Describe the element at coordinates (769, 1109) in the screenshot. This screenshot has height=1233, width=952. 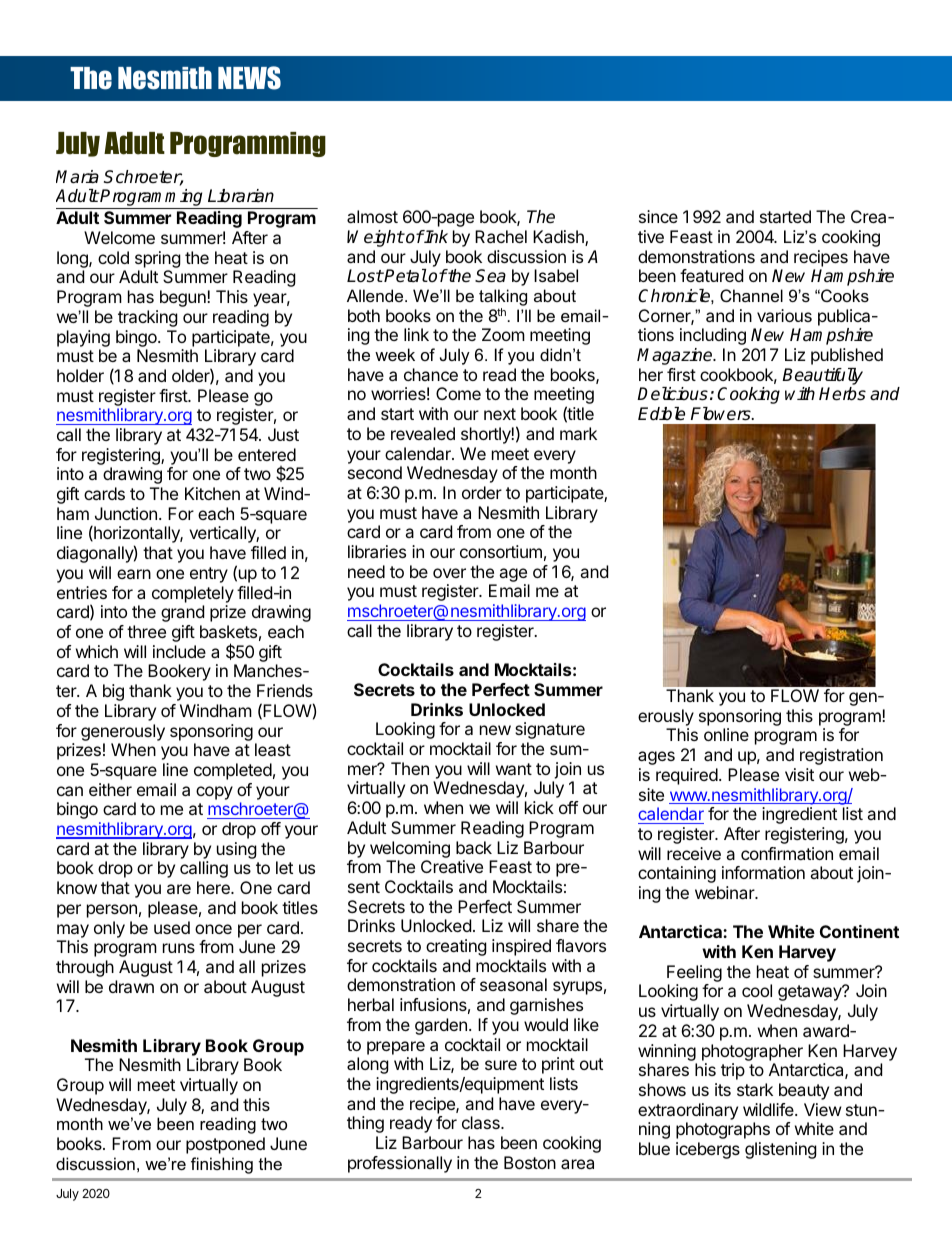
I see `wildlife` at that location.
